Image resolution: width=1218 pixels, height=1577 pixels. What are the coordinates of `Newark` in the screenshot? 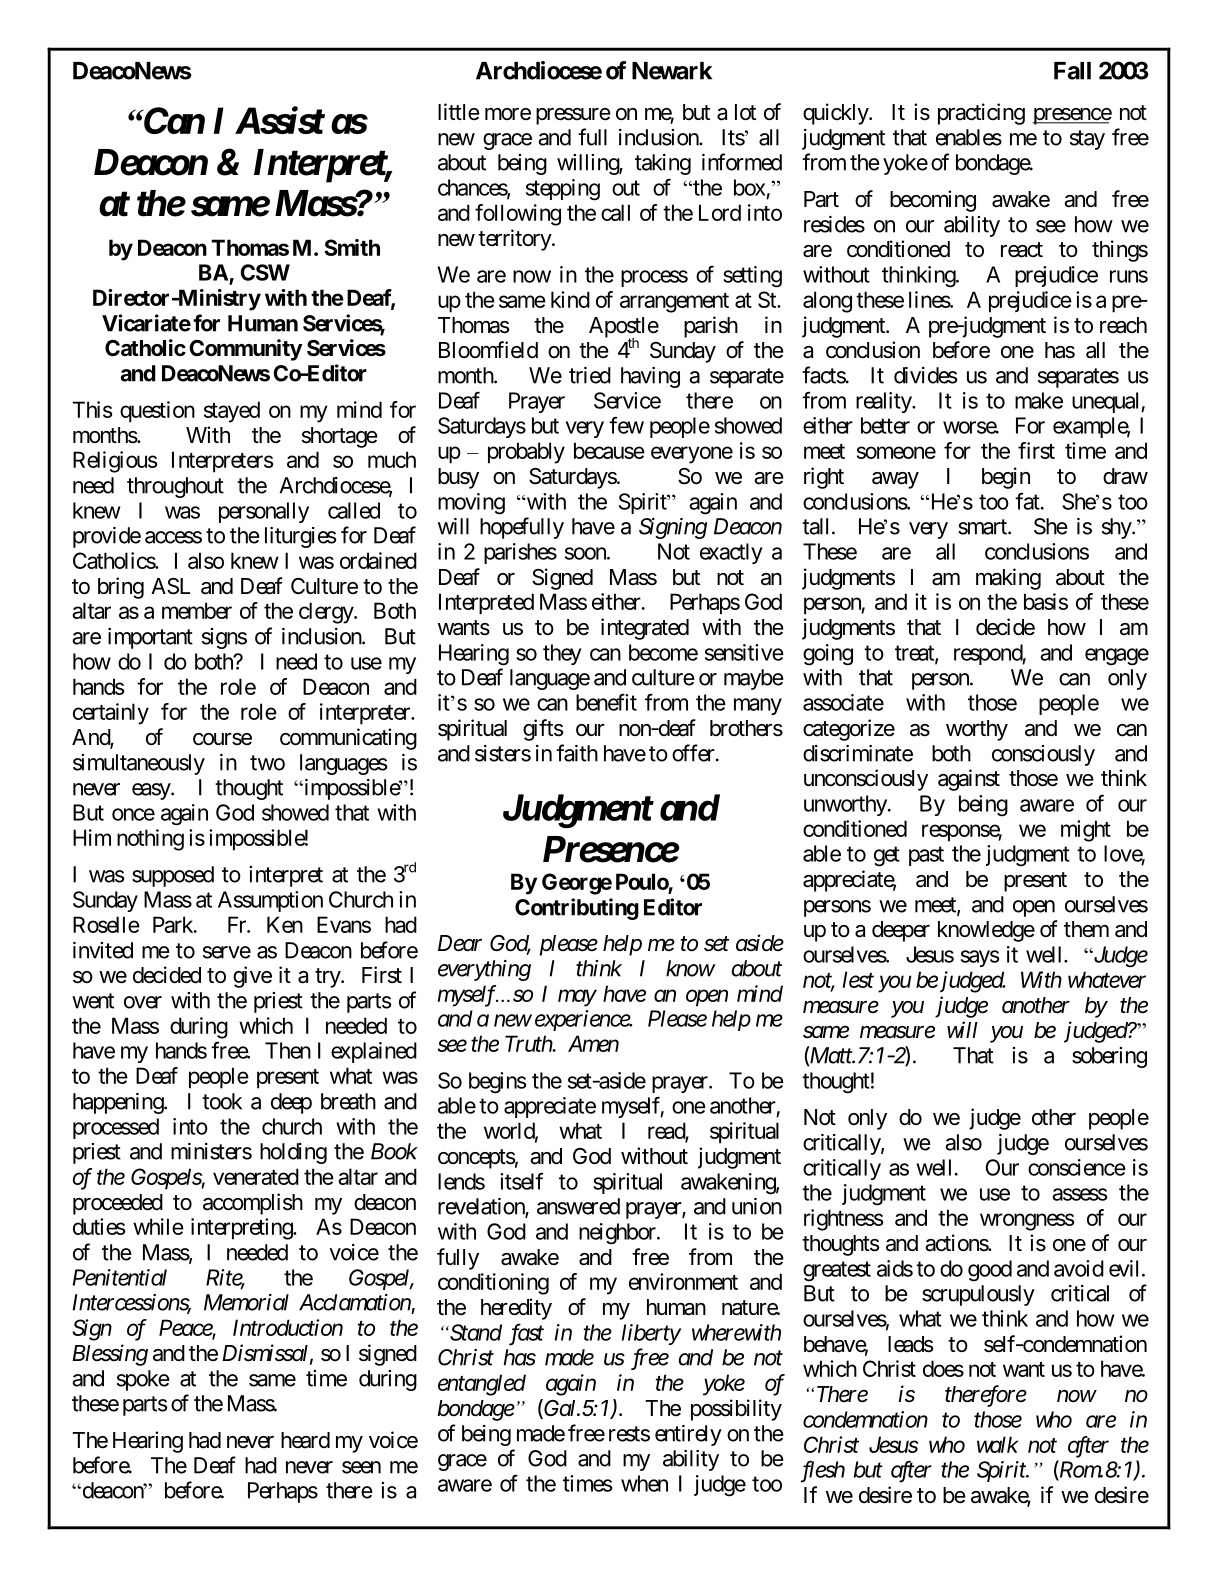 It's located at (672, 71).
